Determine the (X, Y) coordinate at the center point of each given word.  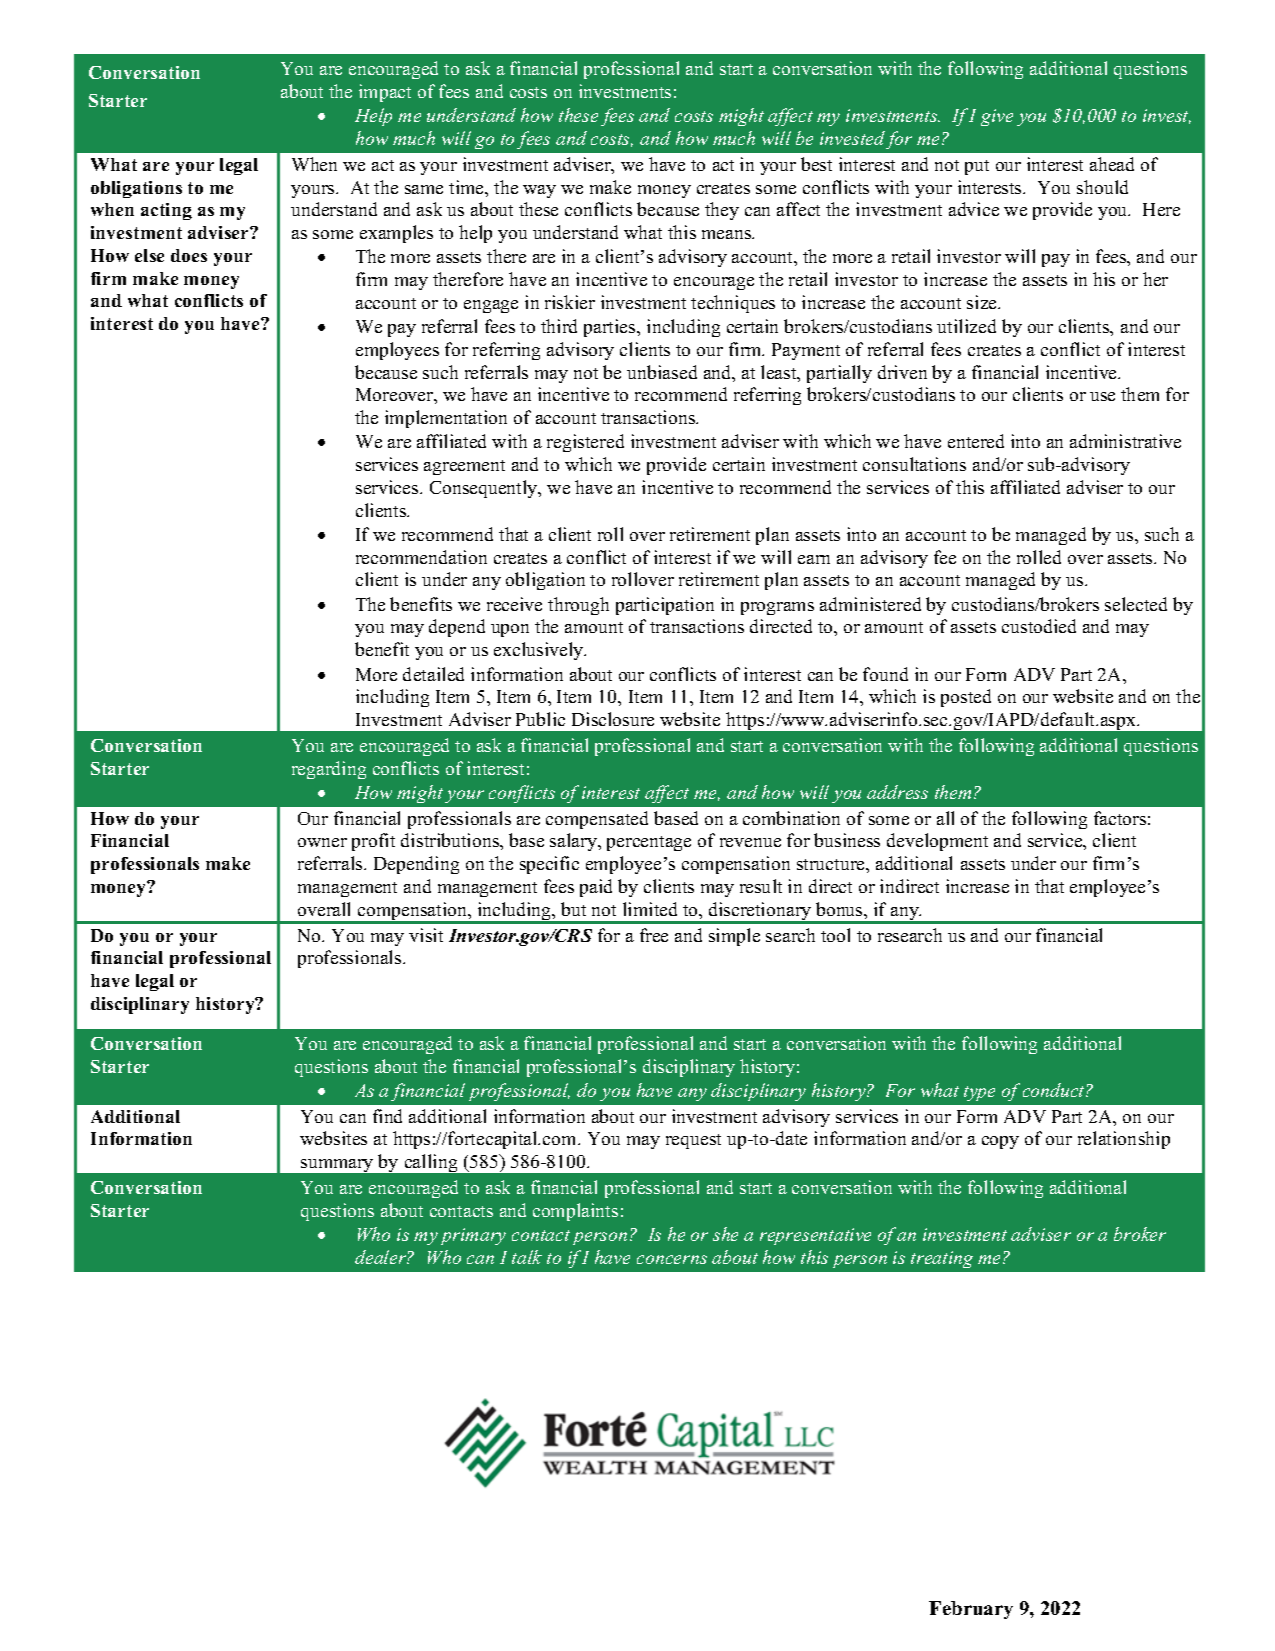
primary (473, 1236)
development (937, 842)
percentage (649, 843)
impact (385, 93)
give (997, 117)
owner (322, 842)
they (722, 211)
